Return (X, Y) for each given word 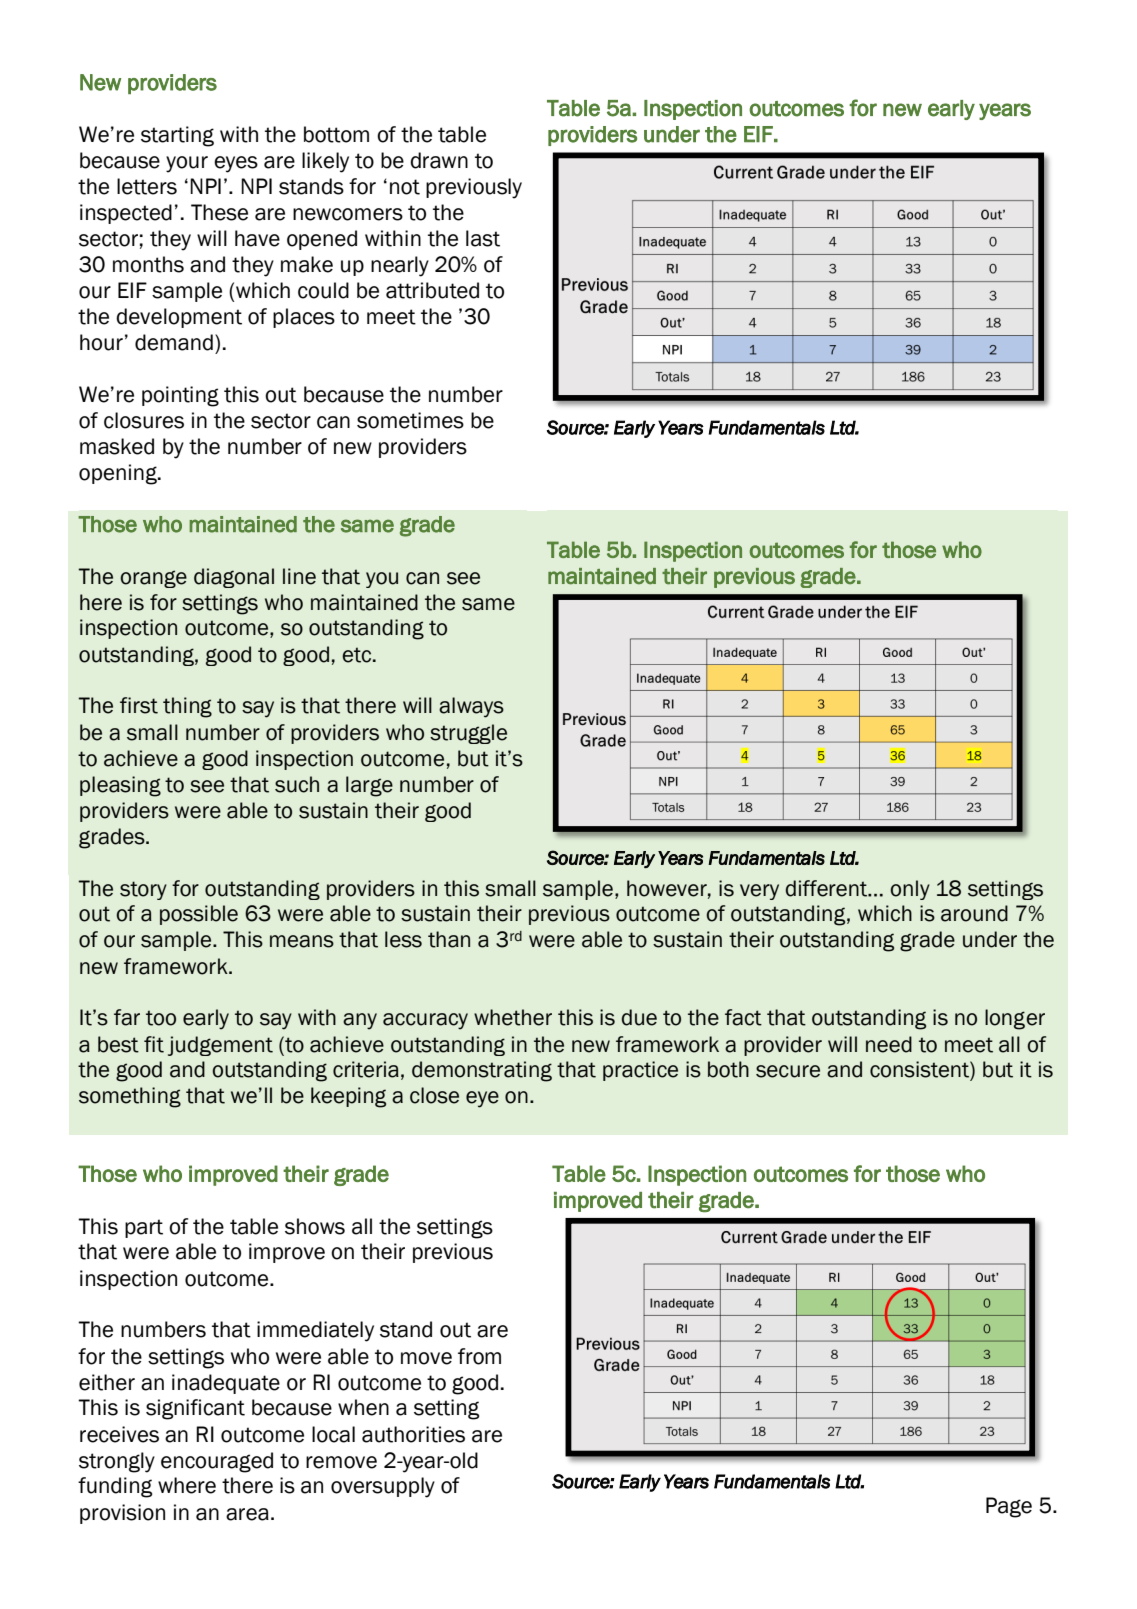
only (910, 890)
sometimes (410, 420)
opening (119, 474)
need (889, 1044)
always (471, 707)
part (144, 1228)
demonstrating (482, 1071)
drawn (439, 160)
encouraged (217, 1462)
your (187, 164)
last (483, 238)
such (297, 784)
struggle (468, 734)
